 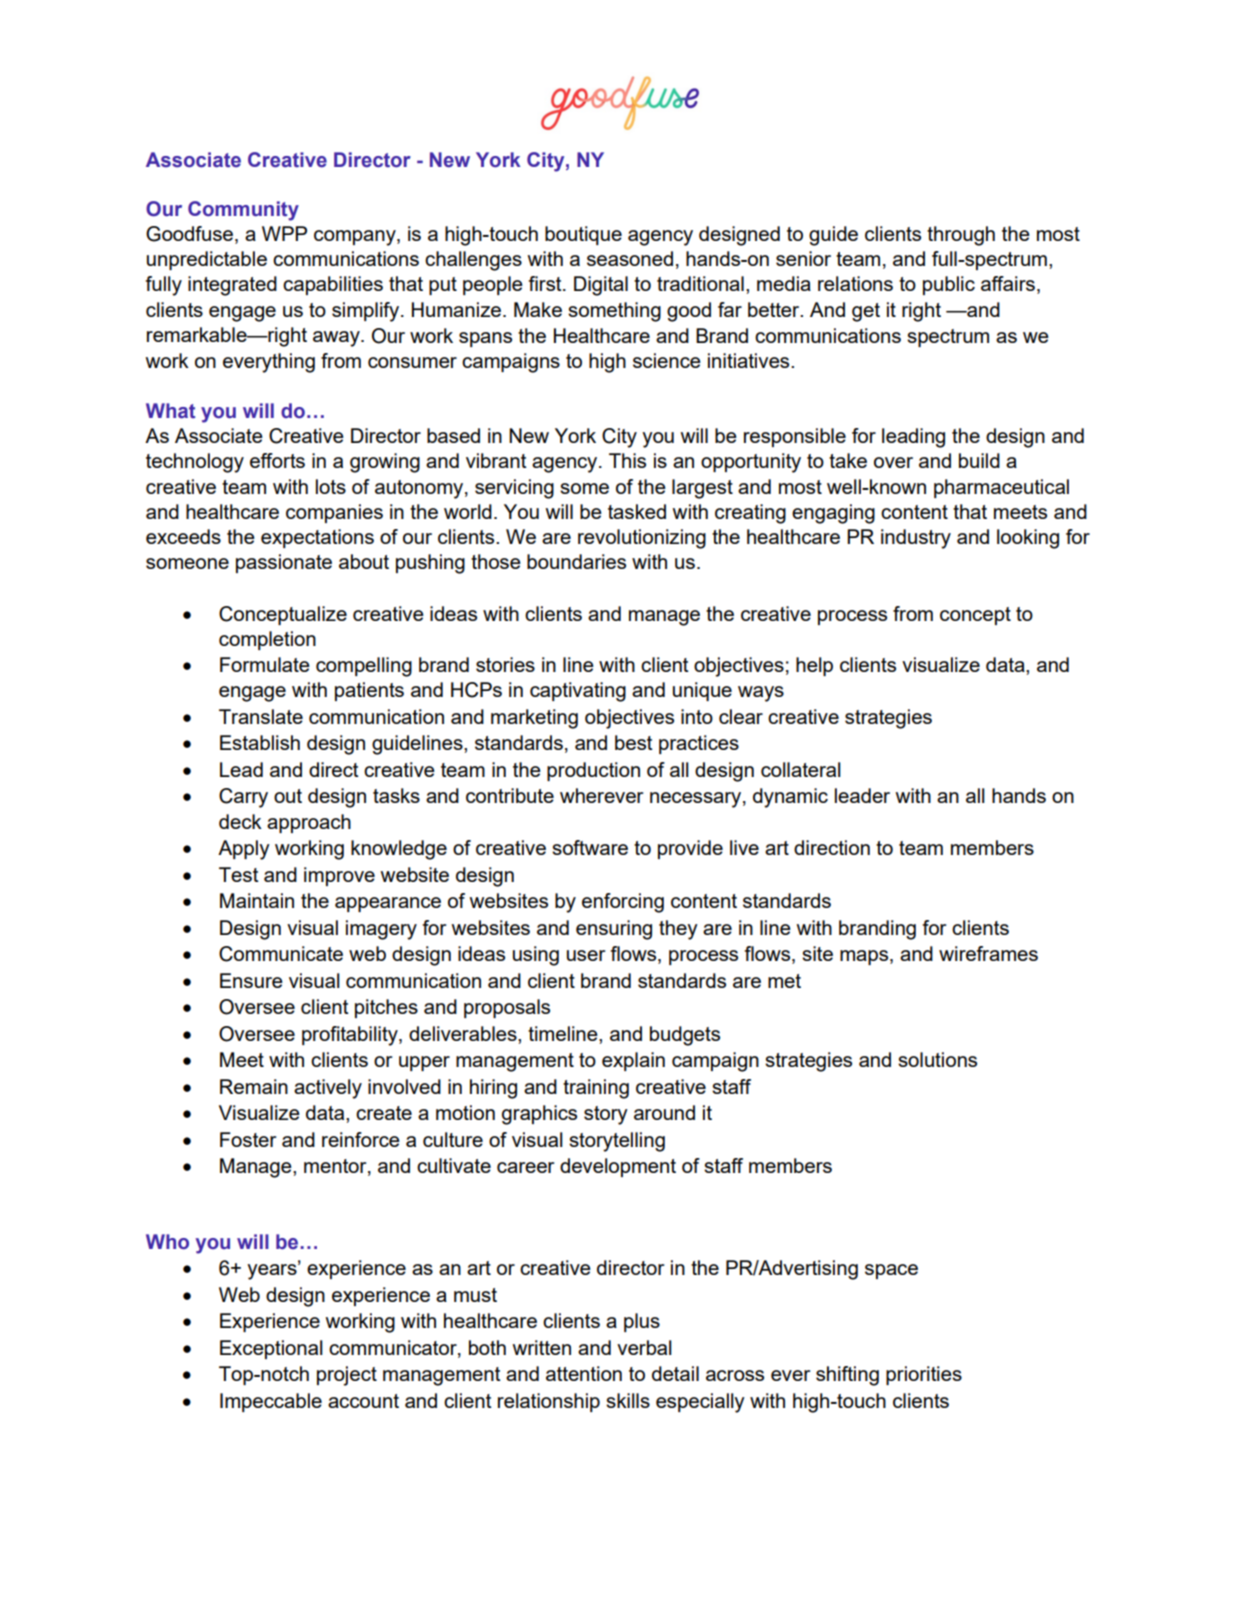 I want to click on WPP, so click(x=284, y=233).
